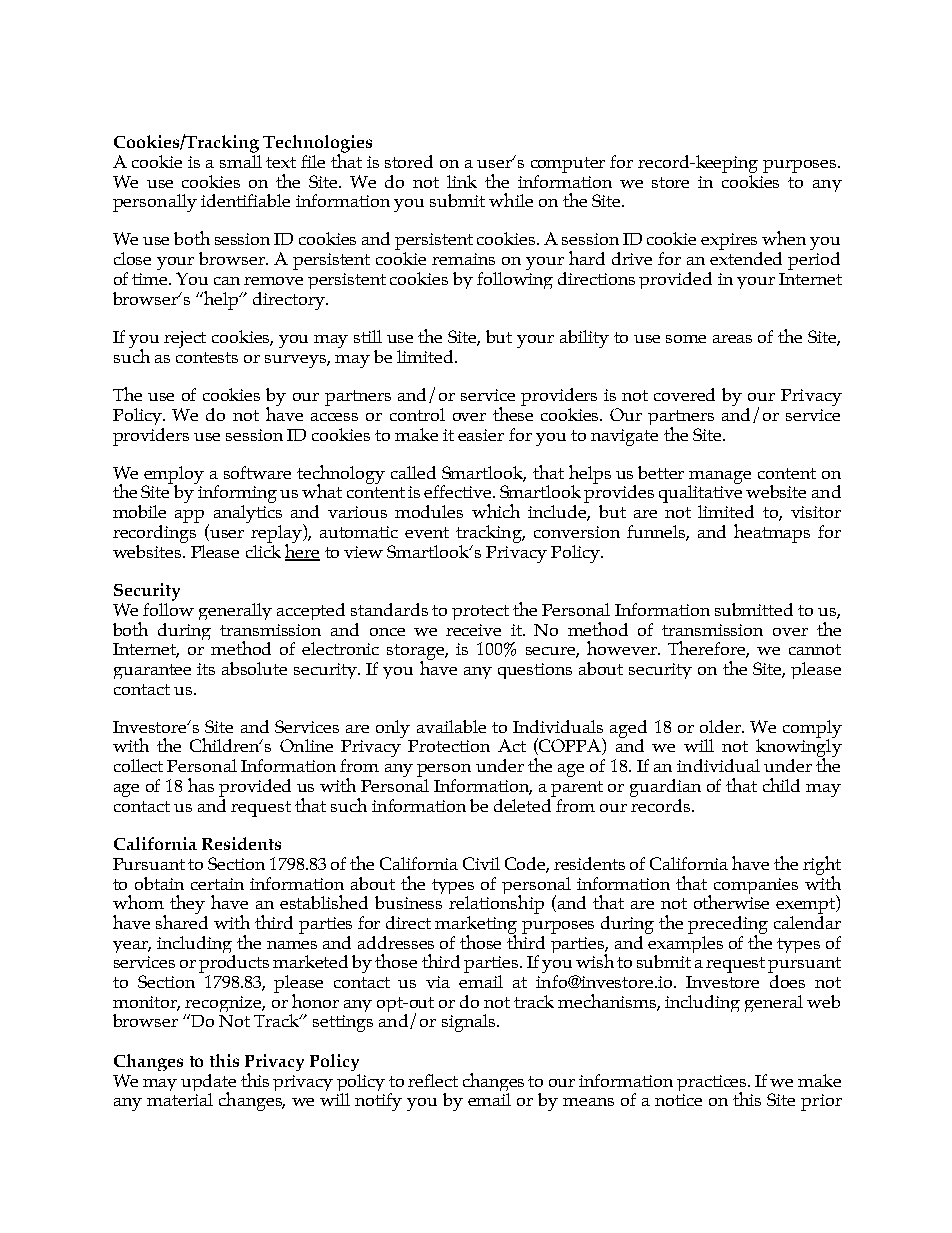 Image resolution: width=952 pixels, height=1233 pixels. What do you see at coordinates (513, 412) in the screenshot?
I see `these` at bounding box center [513, 412].
